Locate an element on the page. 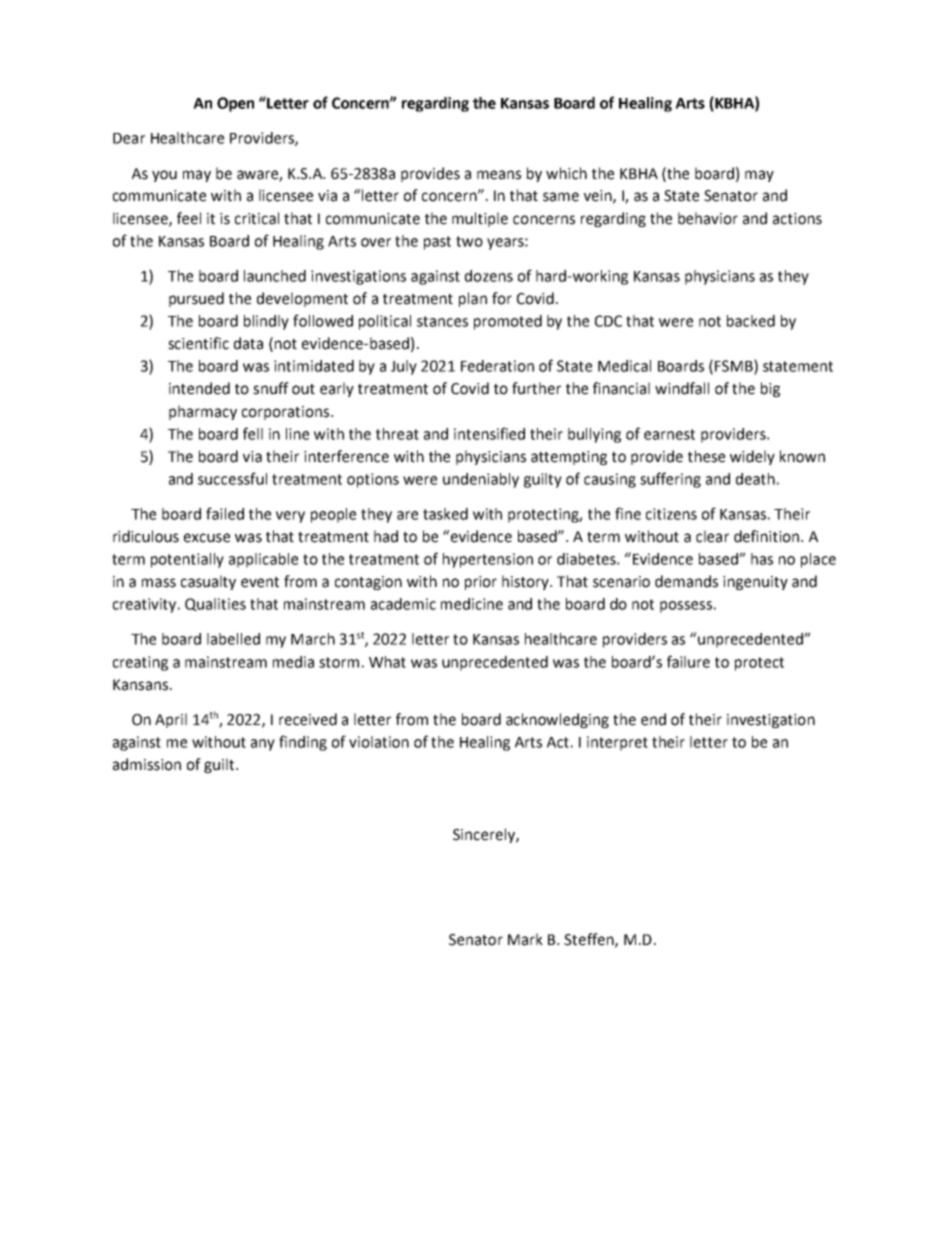 The width and height of the image is (952, 1233). Mark is located at coordinates (525, 939).
